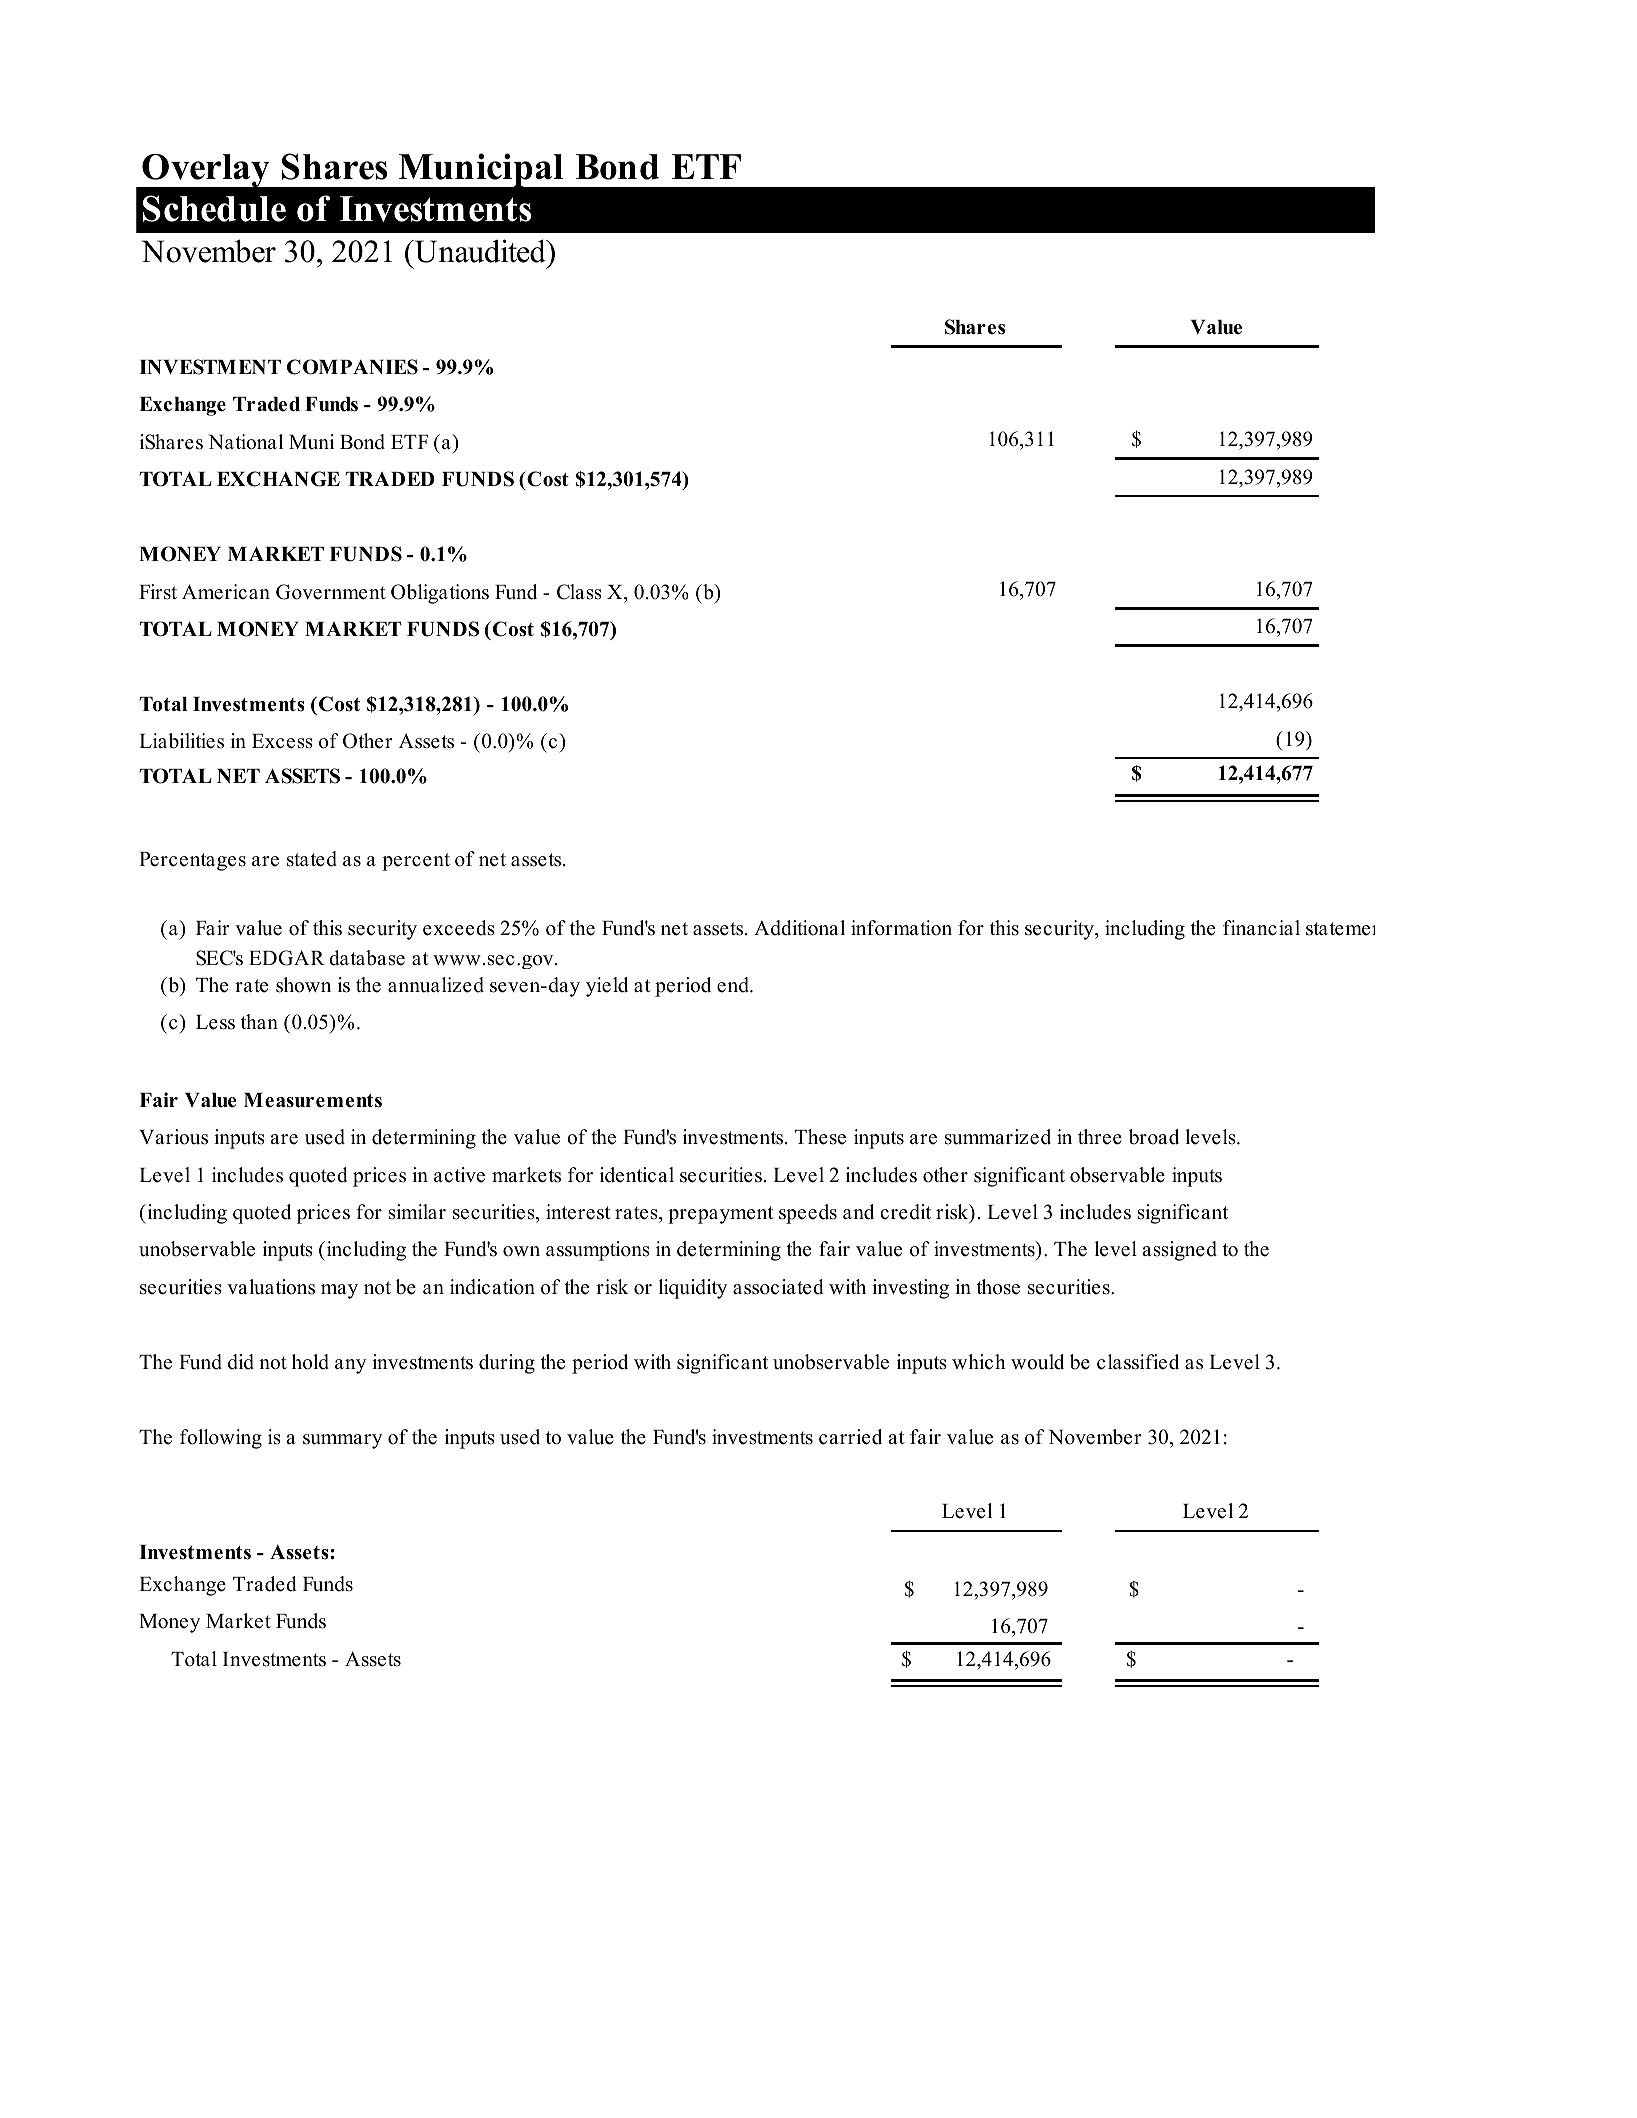 This screenshot has height=2118, width=1637. Describe the element at coordinates (352, 367) in the screenshot. I see `COMPANIES` at that location.
